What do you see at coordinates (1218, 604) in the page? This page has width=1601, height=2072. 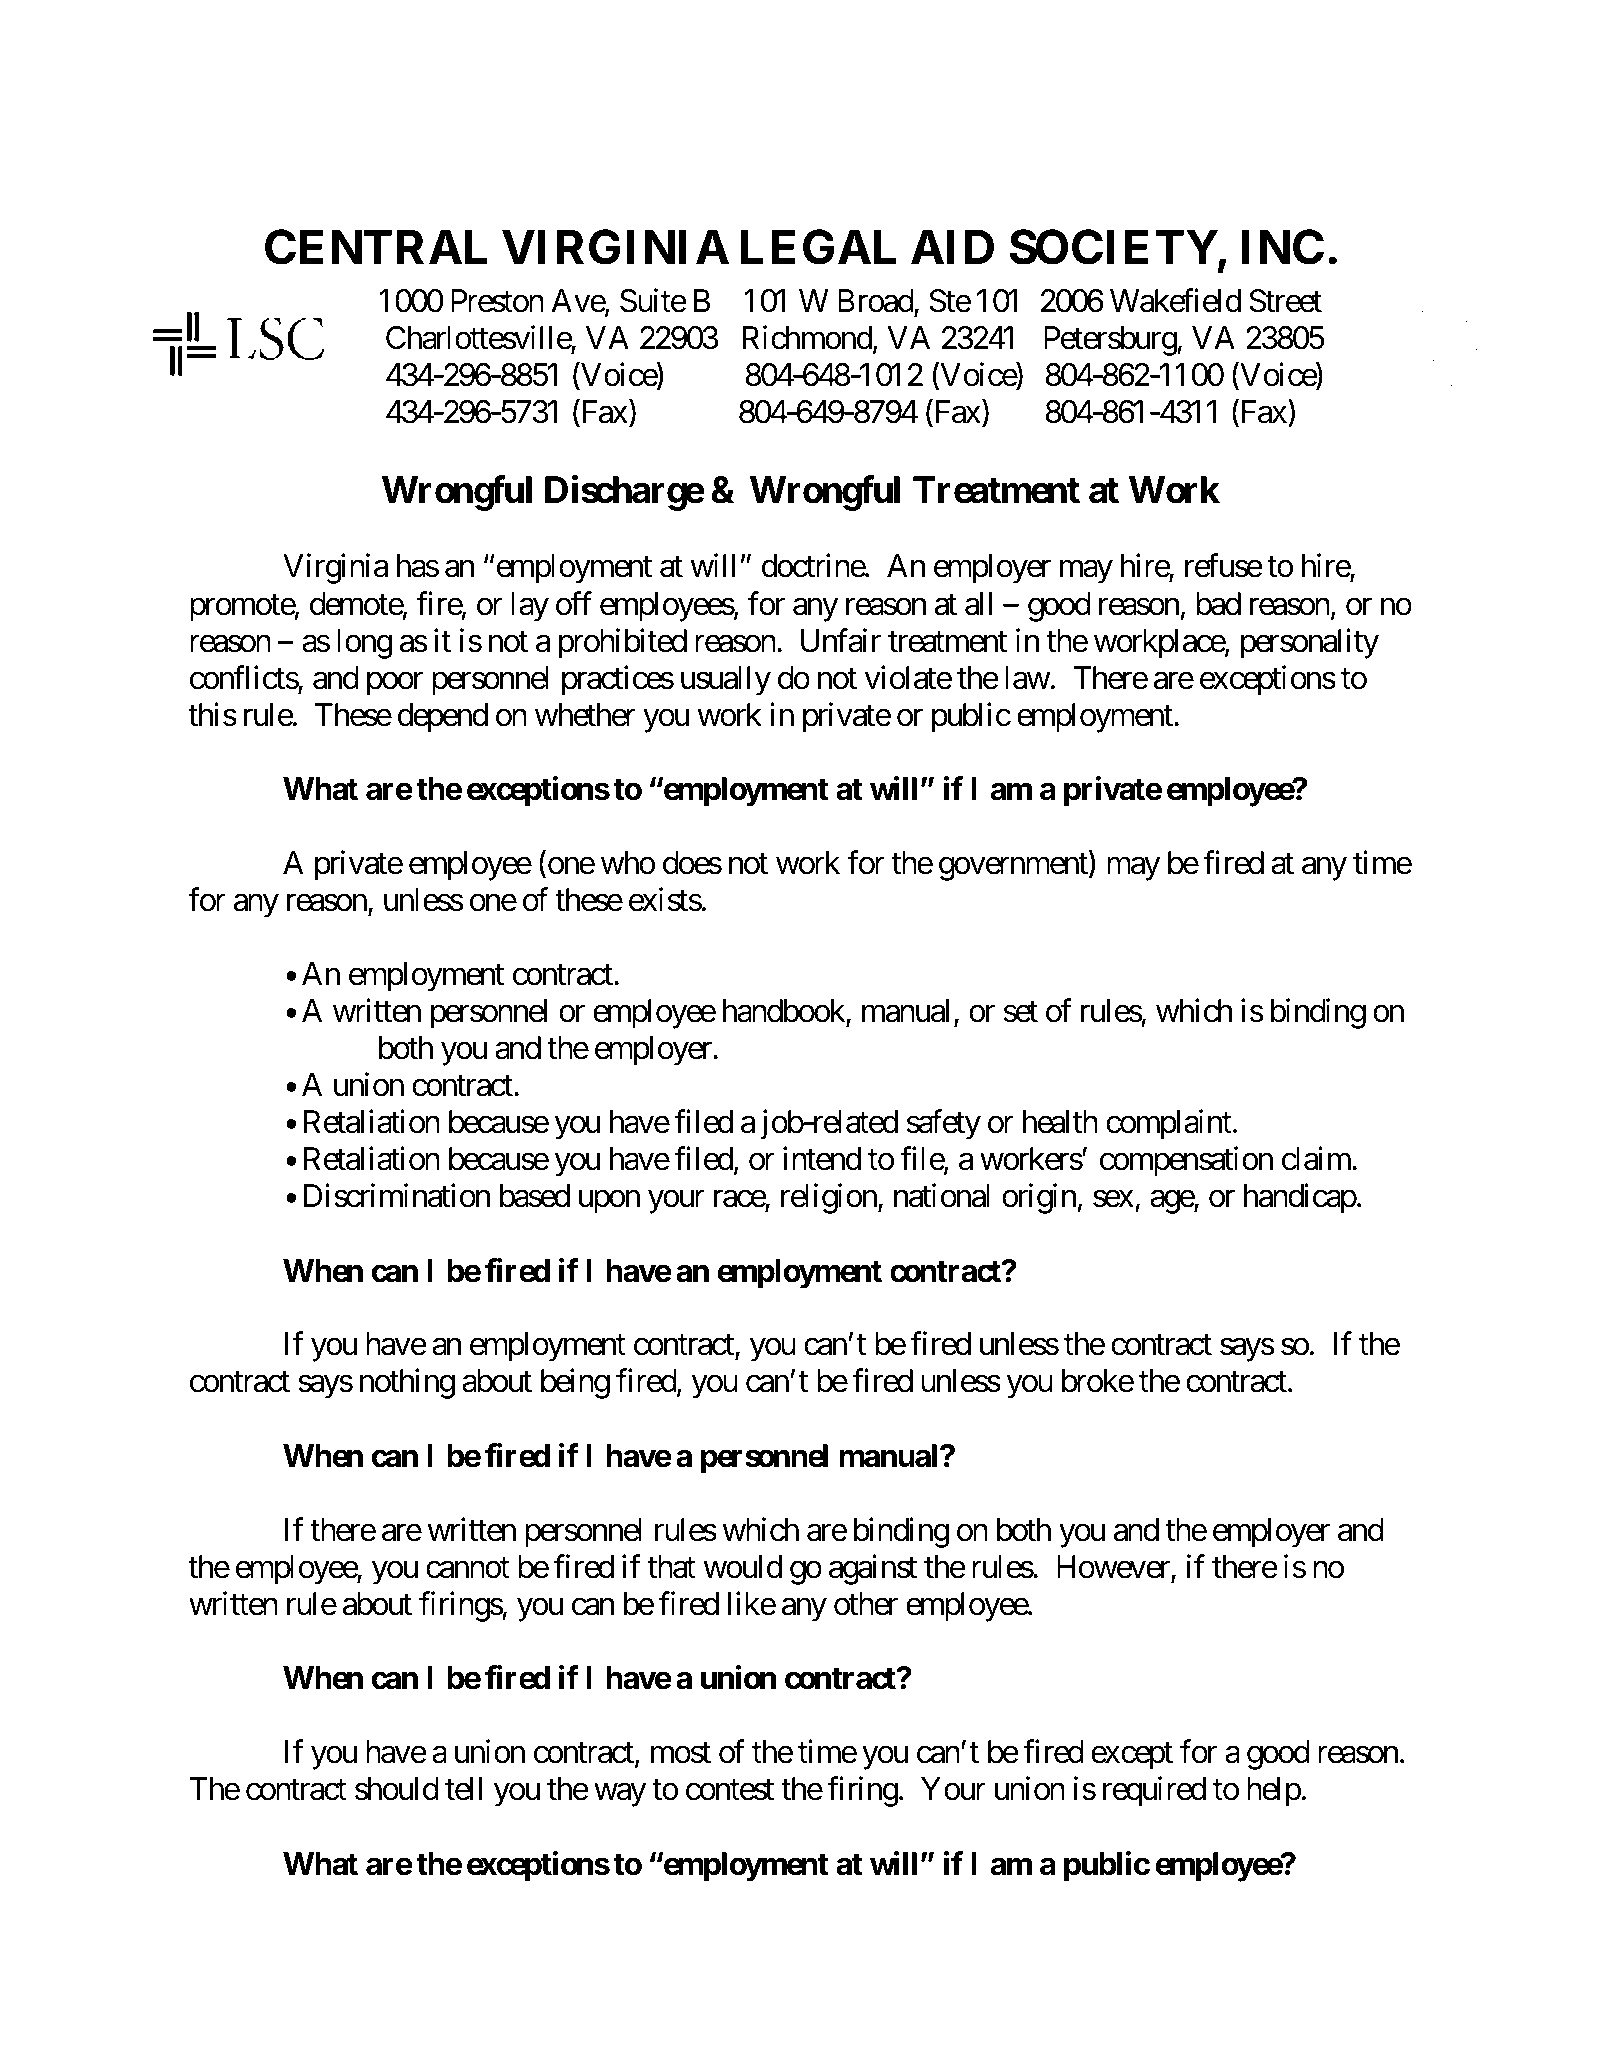 I see `bad` at bounding box center [1218, 604].
